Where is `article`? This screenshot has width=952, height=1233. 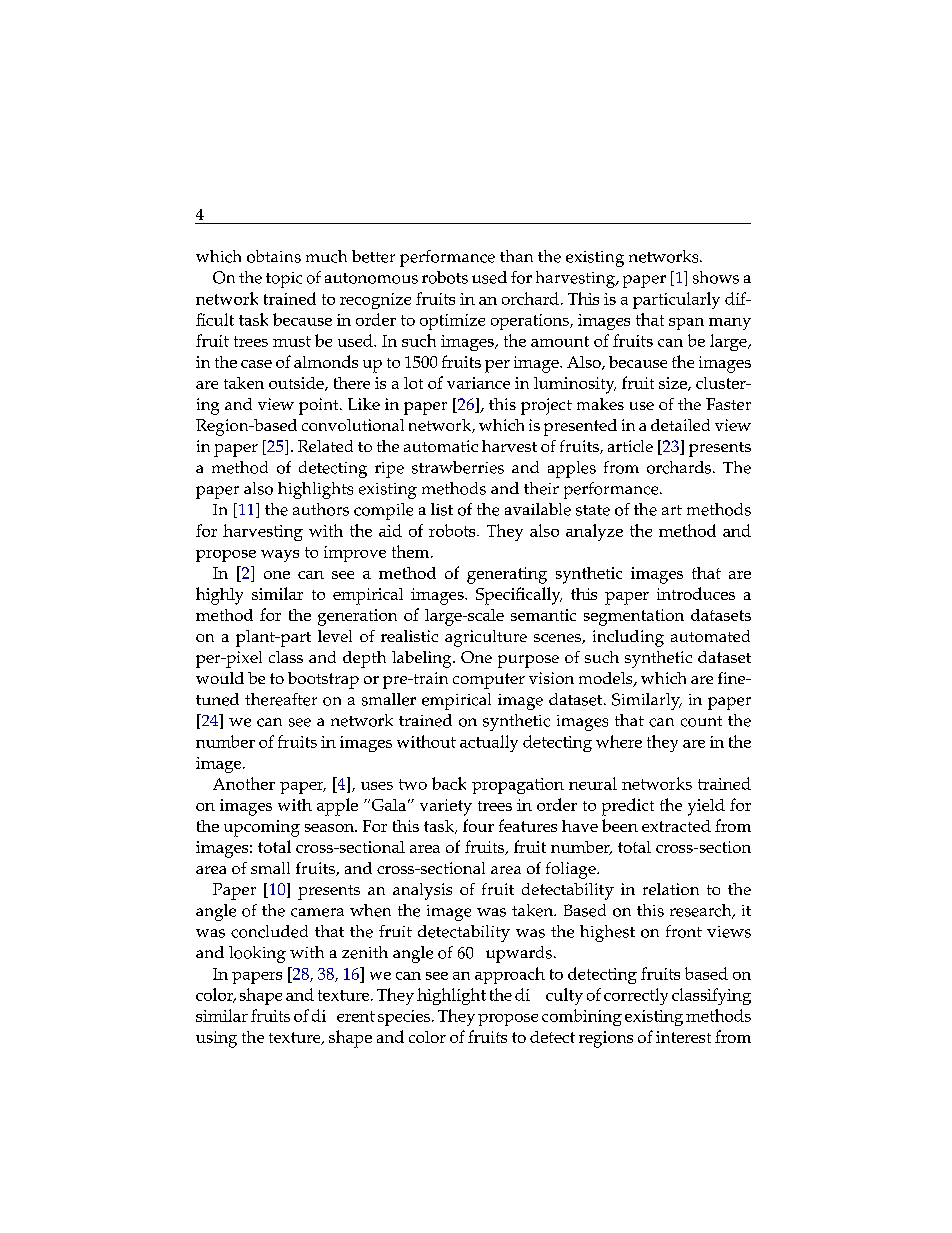
article is located at coordinates (630, 446).
